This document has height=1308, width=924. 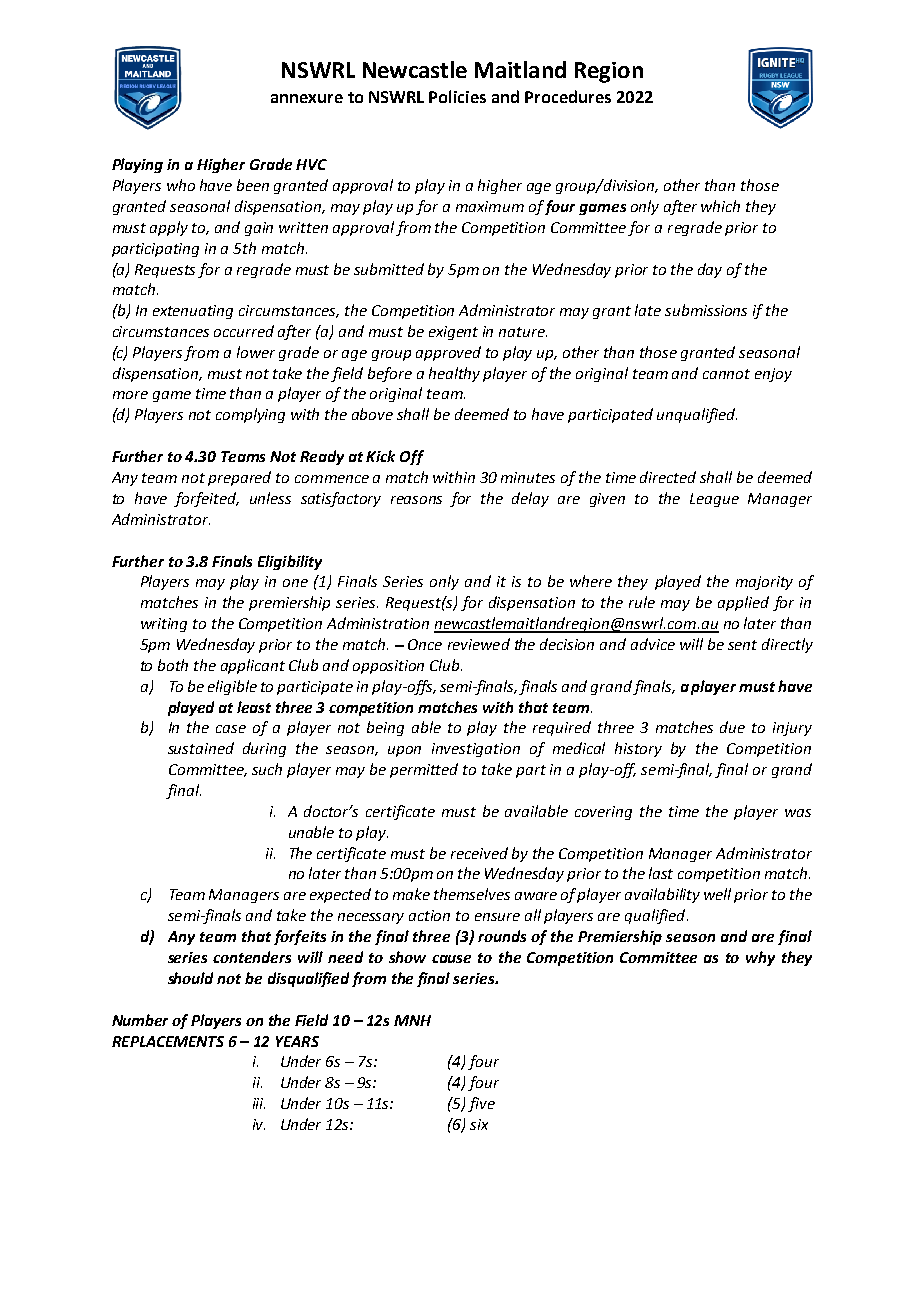 What do you see at coordinates (481, 1104) in the document?
I see `five` at bounding box center [481, 1104].
